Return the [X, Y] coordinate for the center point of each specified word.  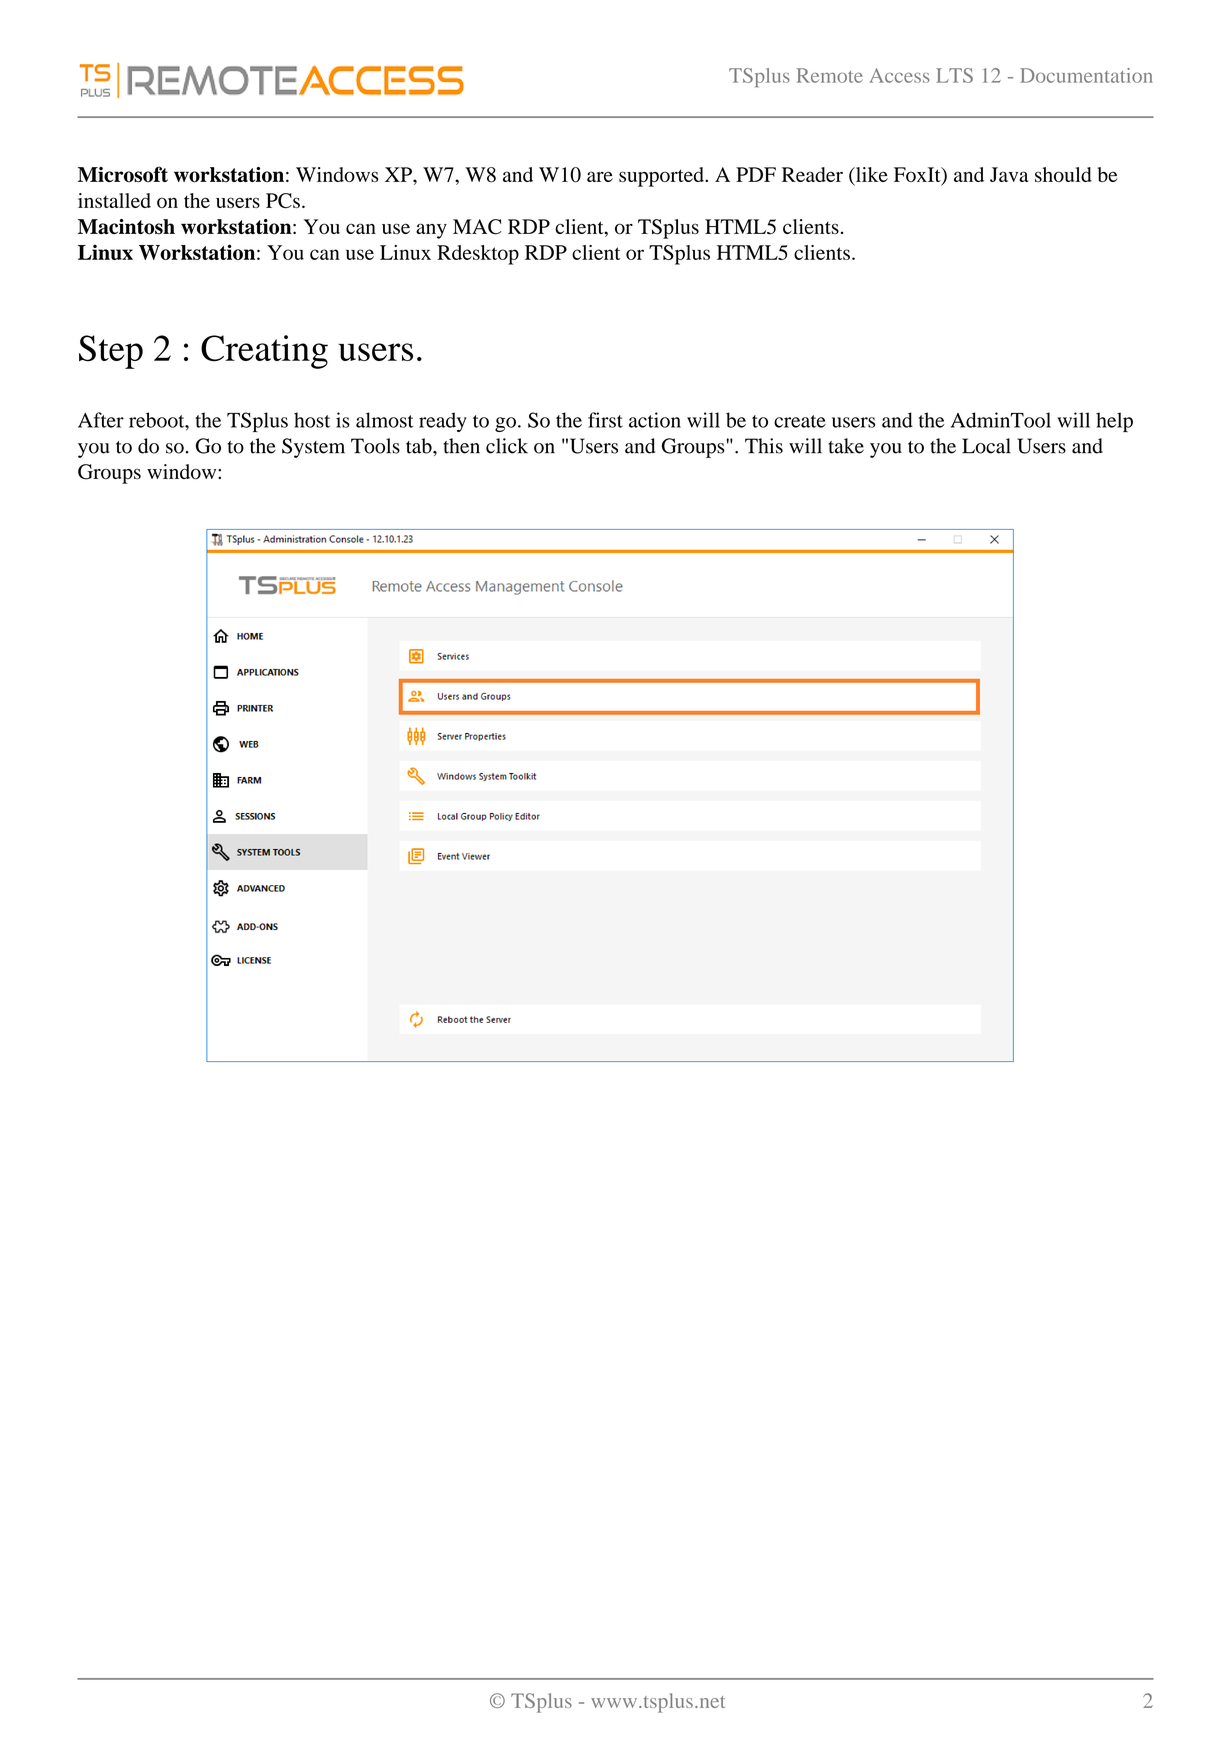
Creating [264, 352]
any [431, 231]
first [605, 420]
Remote [830, 75]
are [600, 176]
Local [986, 446]
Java [1009, 174]
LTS [954, 75]
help [1114, 422]
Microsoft [123, 174]
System [313, 448]
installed [114, 200]
